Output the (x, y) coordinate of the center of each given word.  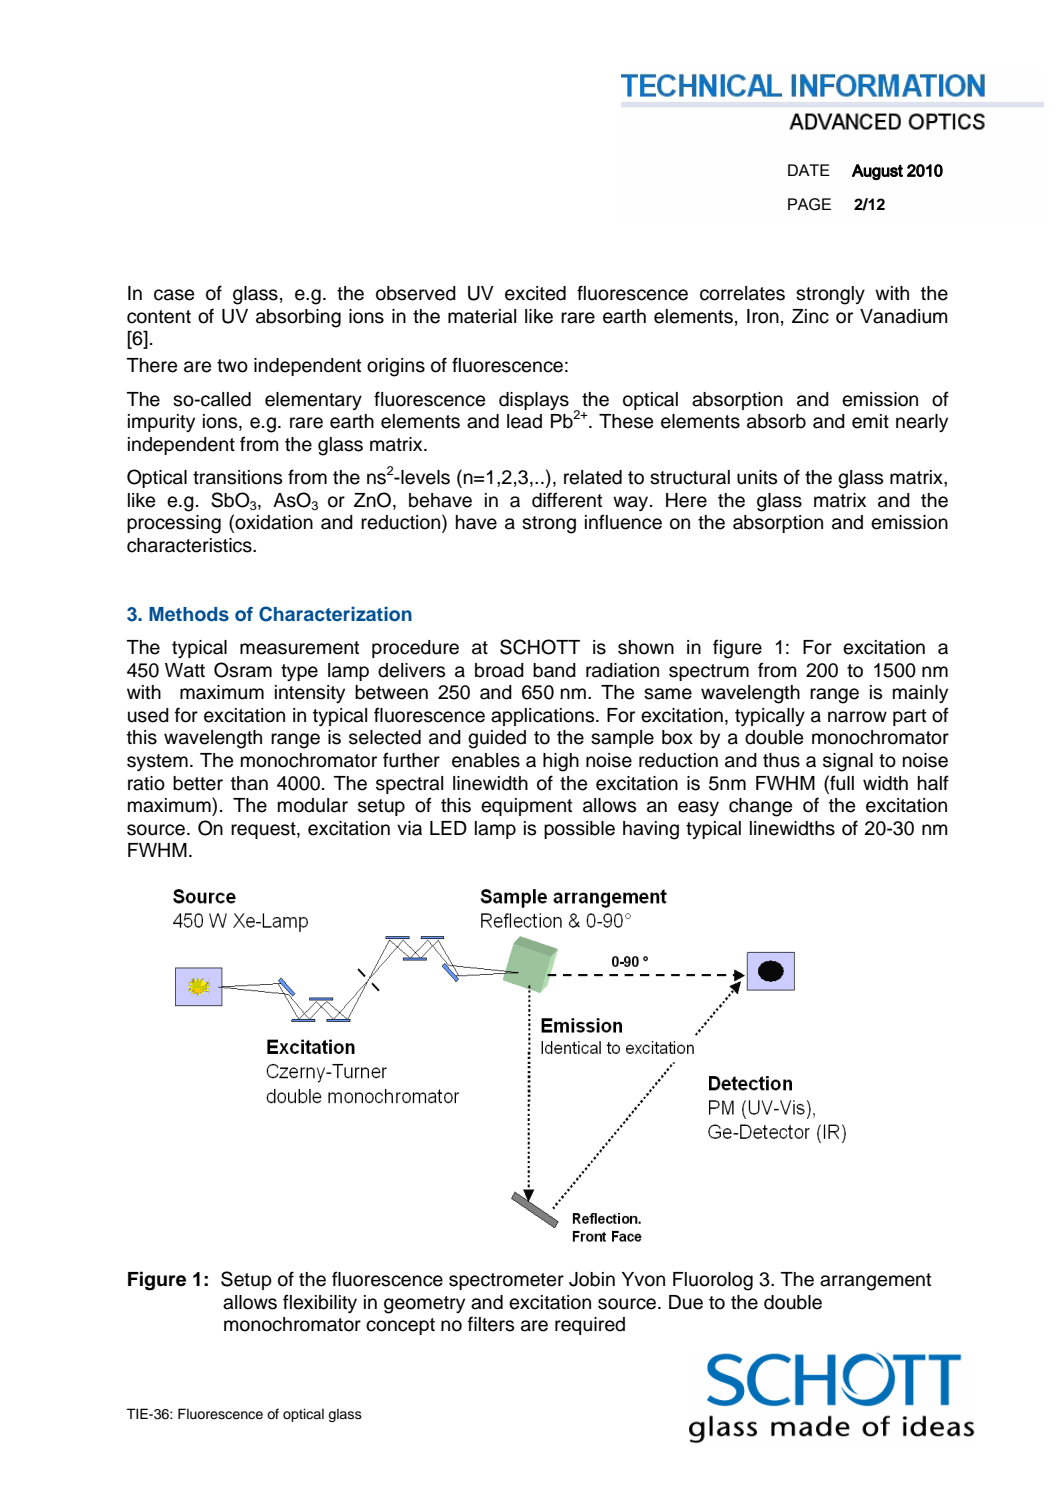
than (249, 783)
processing (174, 524)
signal (848, 762)
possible (579, 830)
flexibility (320, 1303)
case (174, 295)
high (561, 762)
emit (870, 421)
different (567, 500)
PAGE (809, 204)
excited (535, 293)
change (760, 807)
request (264, 830)
